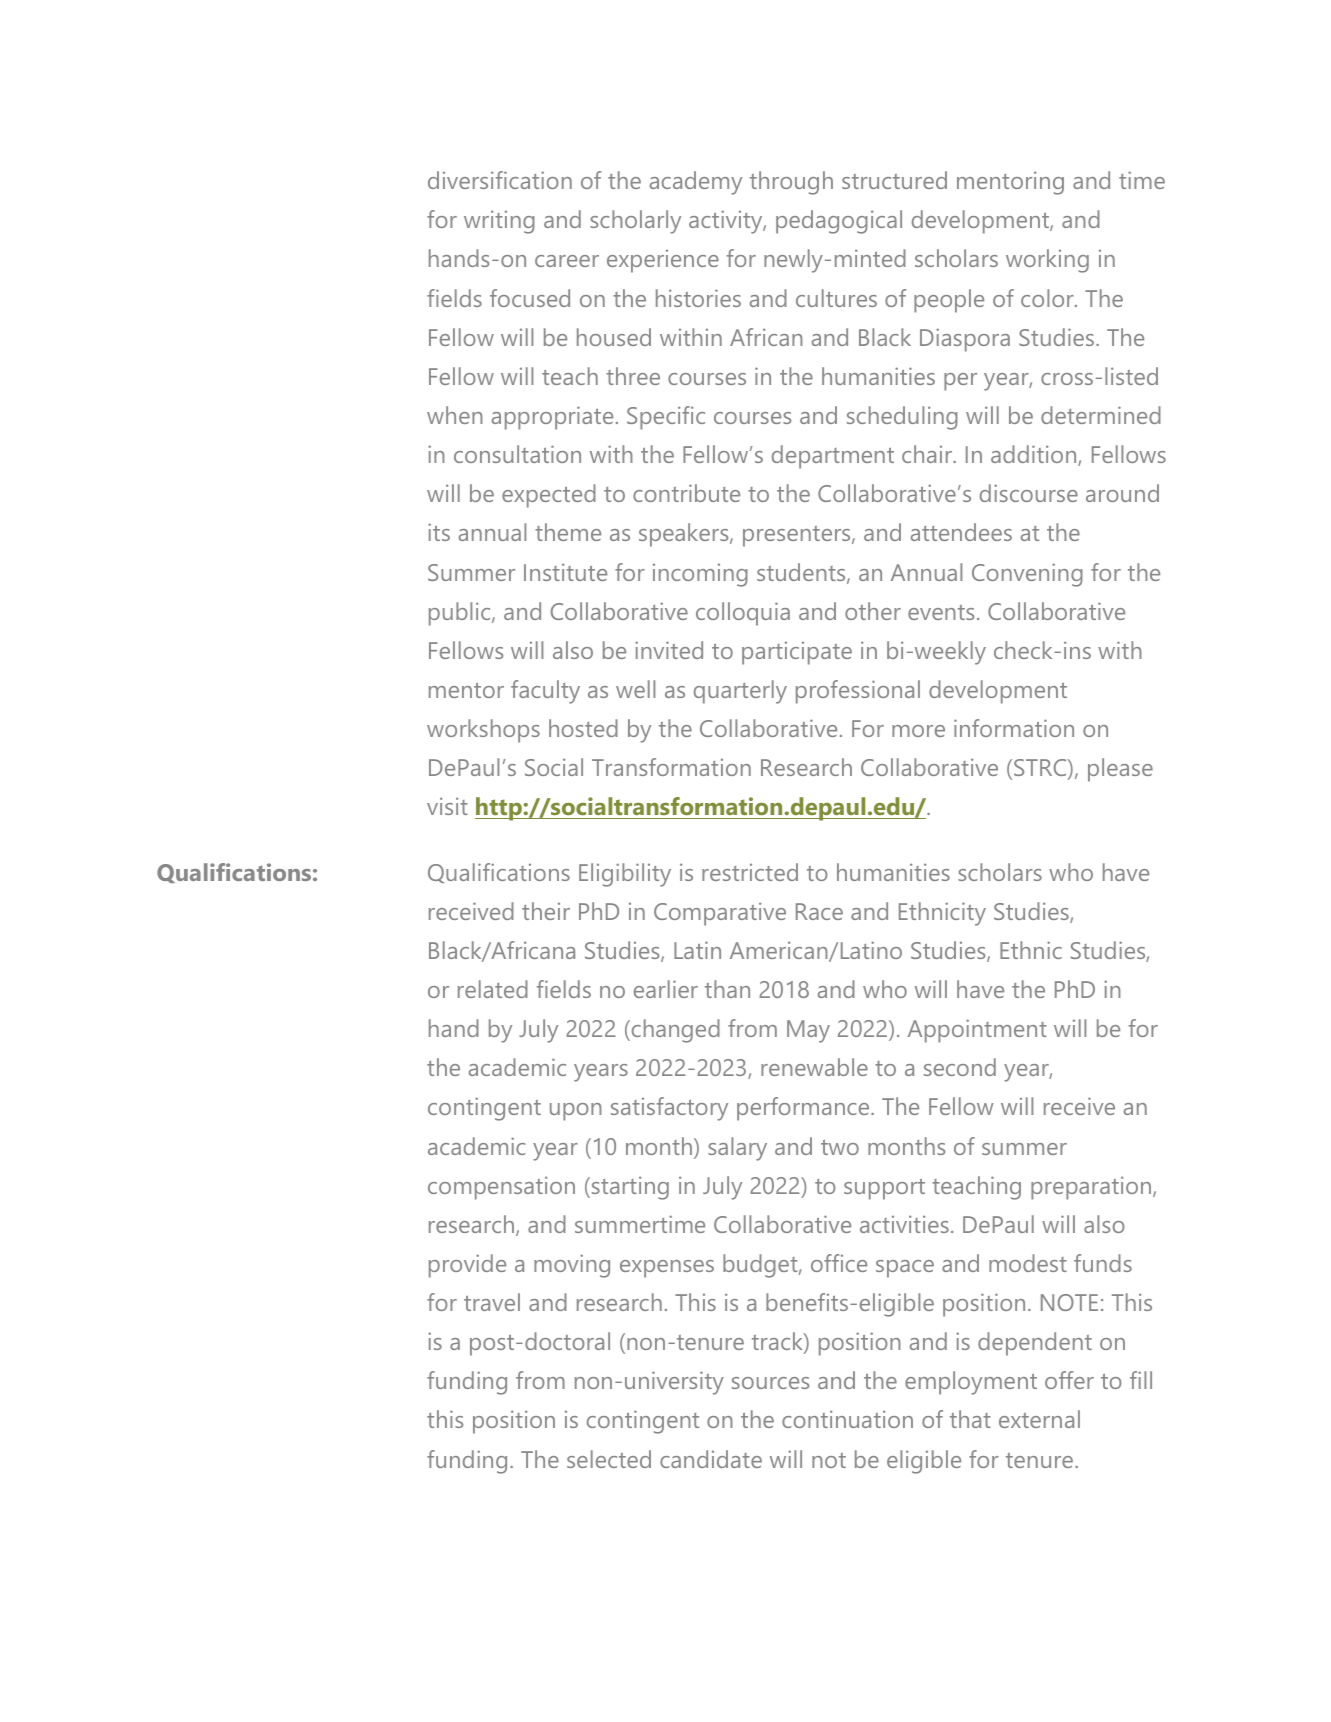 The height and width of the image is (1722, 1331). Describe the element at coordinates (1027, 575) in the image. I see `Convening` at that location.
